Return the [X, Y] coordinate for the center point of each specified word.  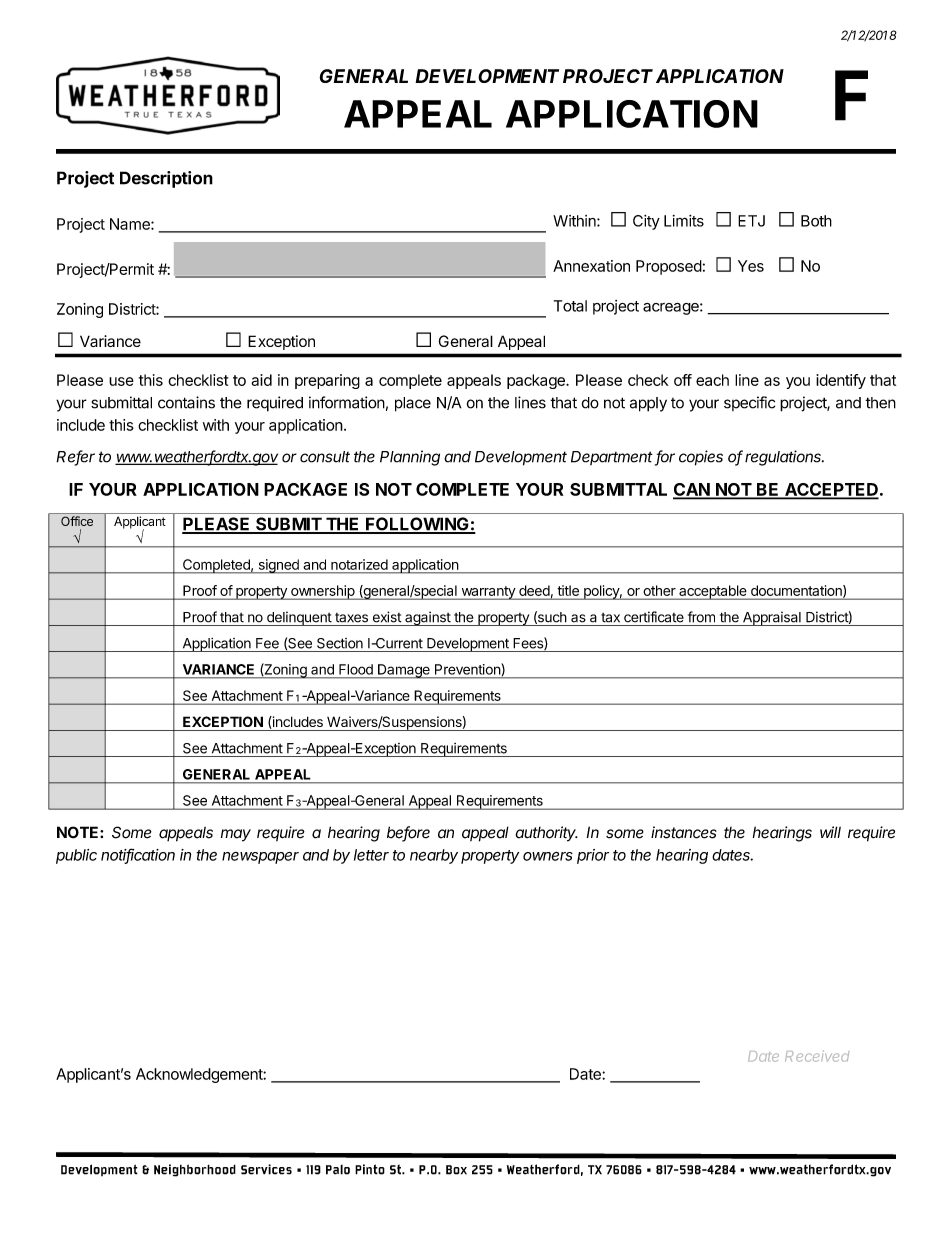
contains [186, 402]
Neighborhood [195, 1170]
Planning [410, 458]
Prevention [467, 669]
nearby [434, 856]
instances [684, 832]
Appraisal [771, 618]
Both [816, 221]
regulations [784, 458]
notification [138, 855]
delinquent [299, 618]
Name [131, 224]
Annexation [591, 266]
